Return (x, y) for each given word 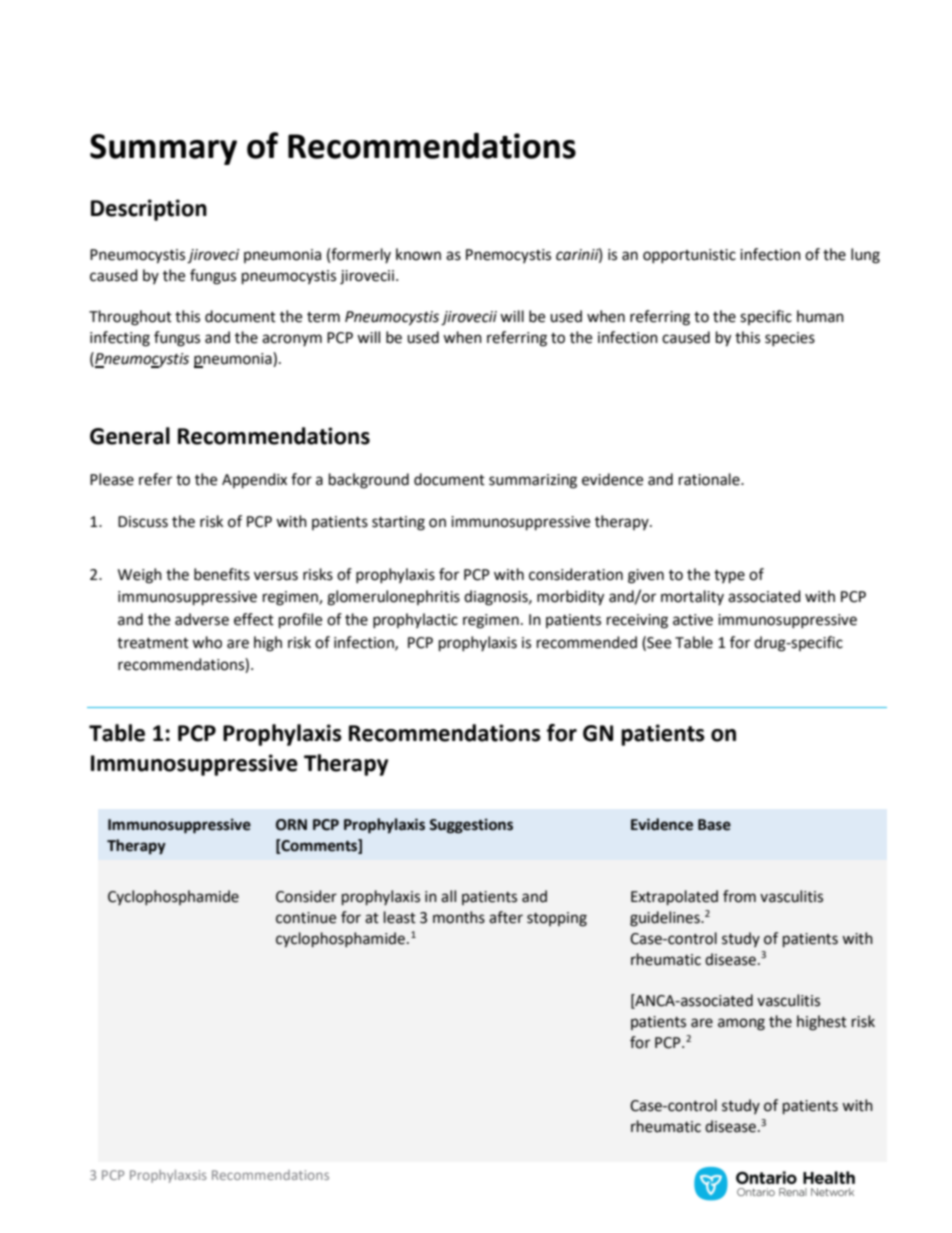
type (729, 577)
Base (714, 825)
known (418, 254)
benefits (222, 574)
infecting (120, 339)
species (790, 339)
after (506, 917)
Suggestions (471, 826)
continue (306, 918)
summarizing (533, 481)
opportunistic (689, 256)
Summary (163, 149)
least (400, 917)
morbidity (570, 598)
